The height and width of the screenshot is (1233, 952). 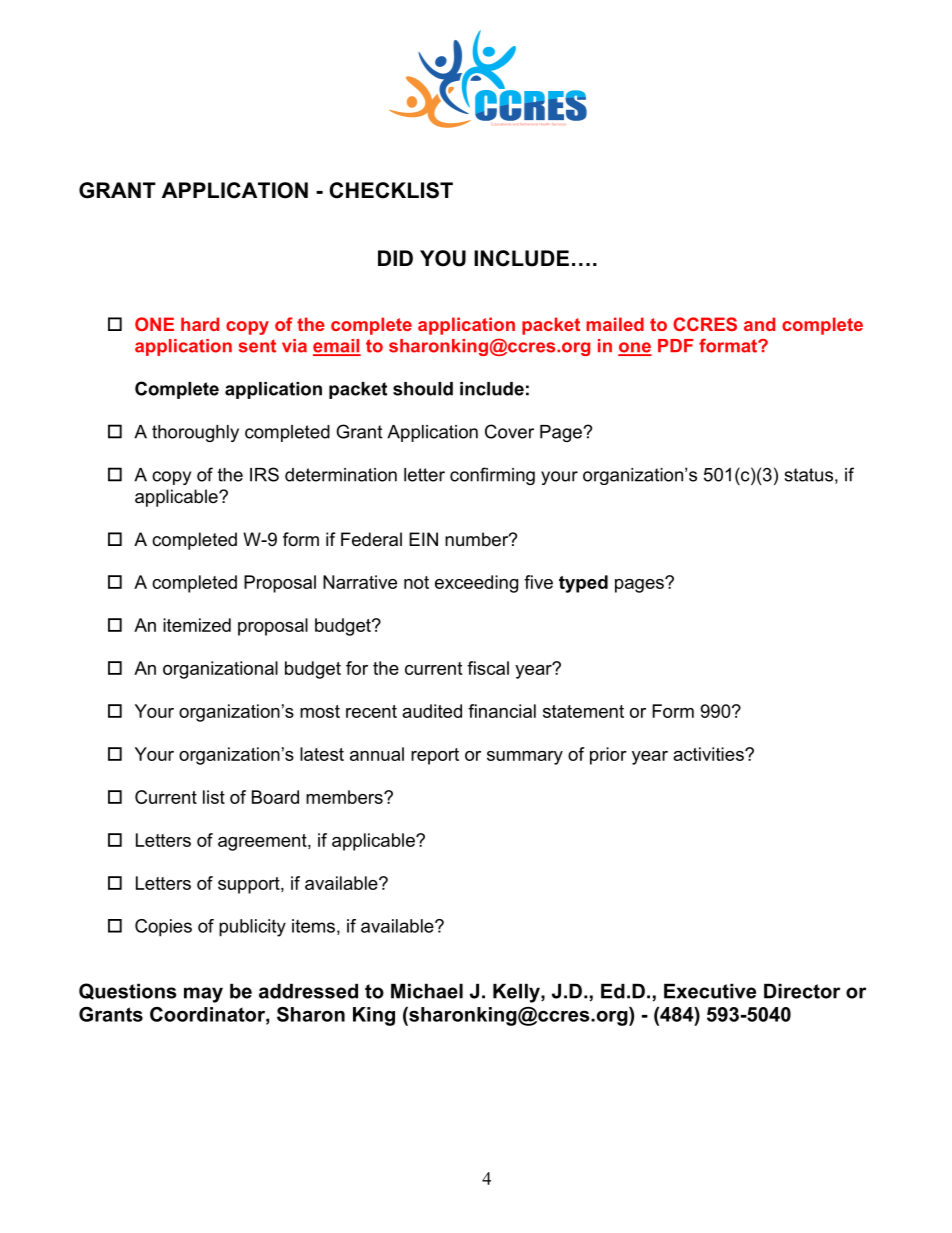 I want to click on Board, so click(x=275, y=797).
